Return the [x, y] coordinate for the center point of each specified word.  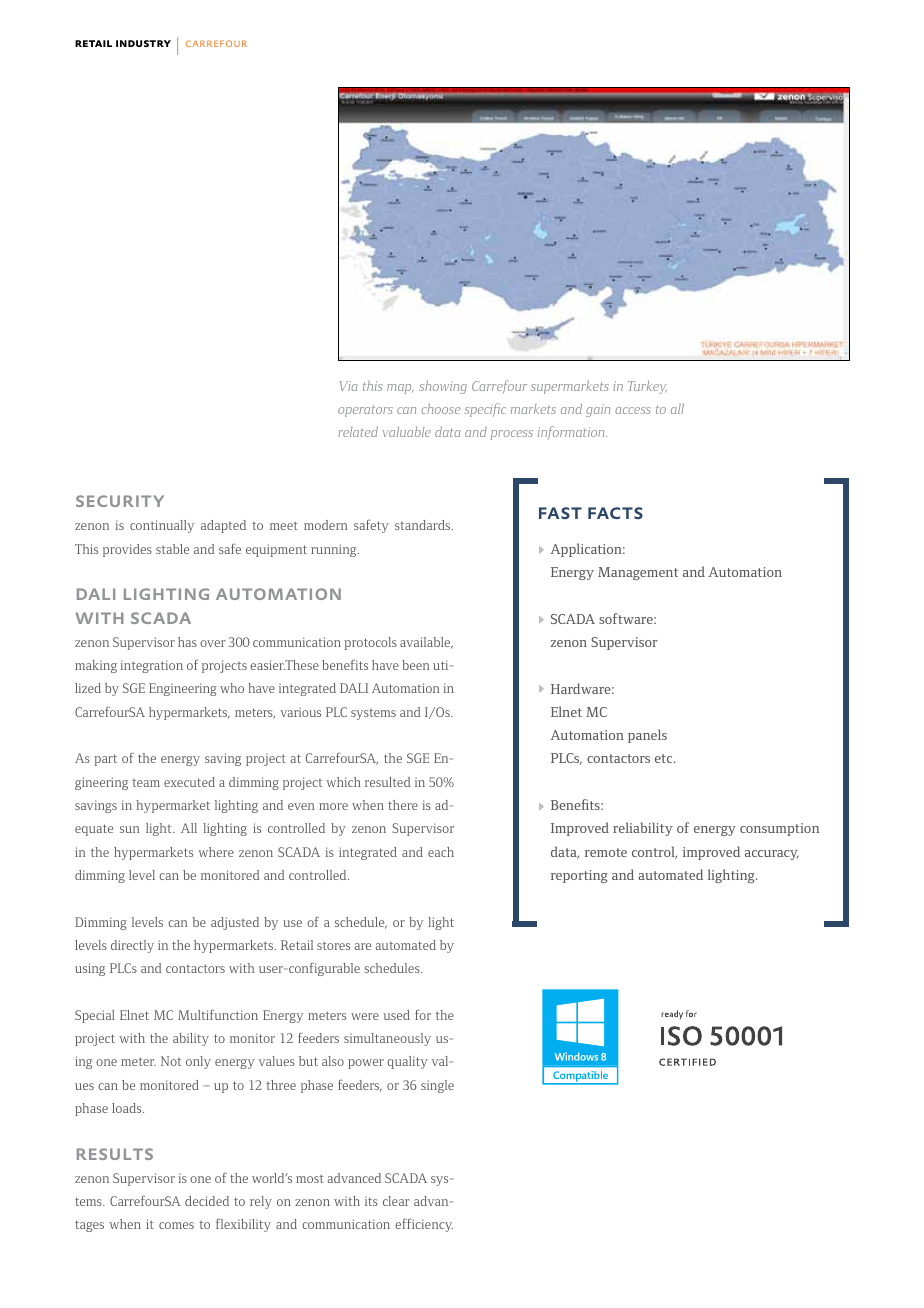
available [426, 643]
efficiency [424, 1225]
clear [396, 1201]
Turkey [647, 387]
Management [638, 573]
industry [143, 43]
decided [207, 1201]
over [212, 643]
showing [443, 387]
